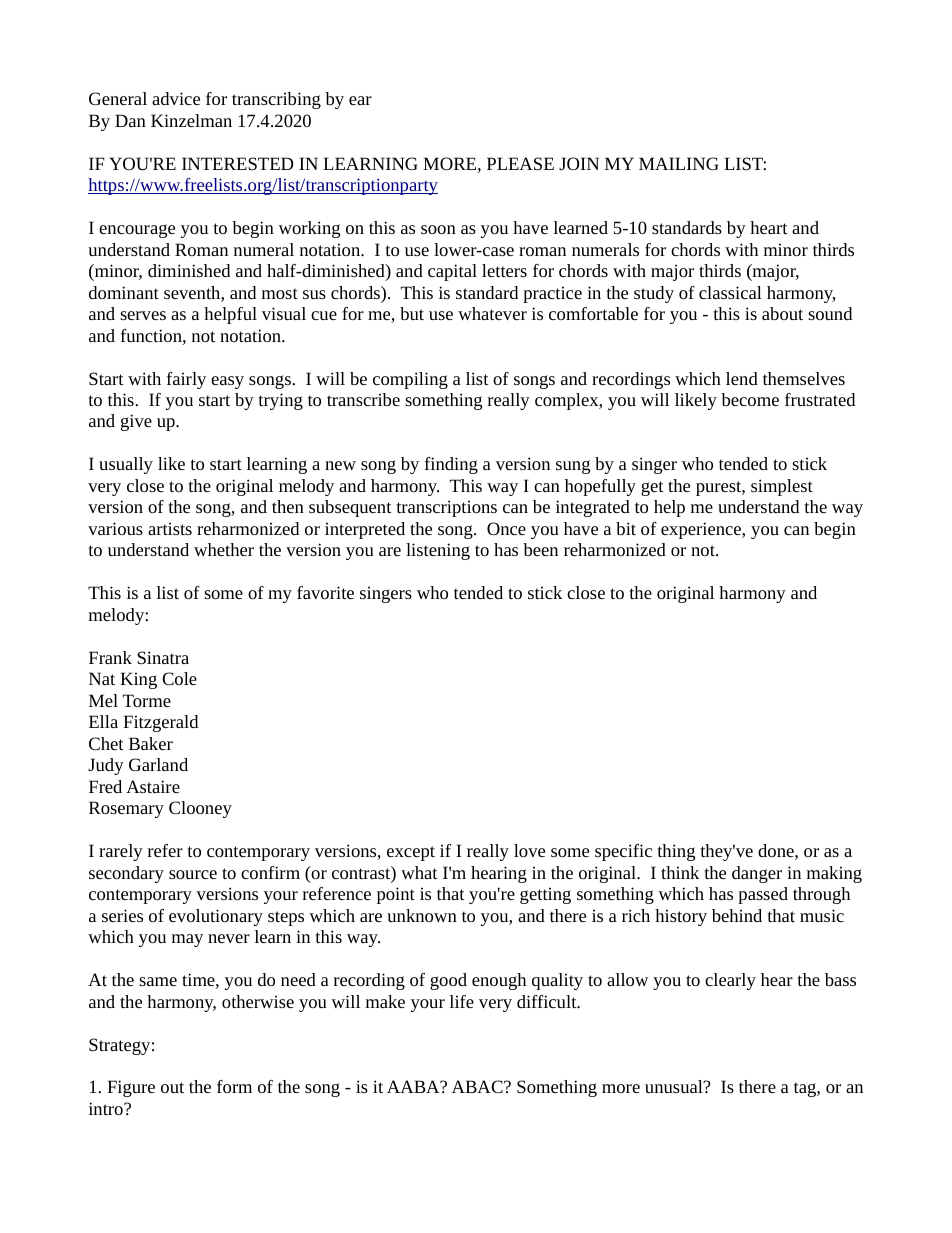 This screenshot has height=1233, width=952. Describe the element at coordinates (163, 657) in the screenshot. I see `Sinatra` at that location.
